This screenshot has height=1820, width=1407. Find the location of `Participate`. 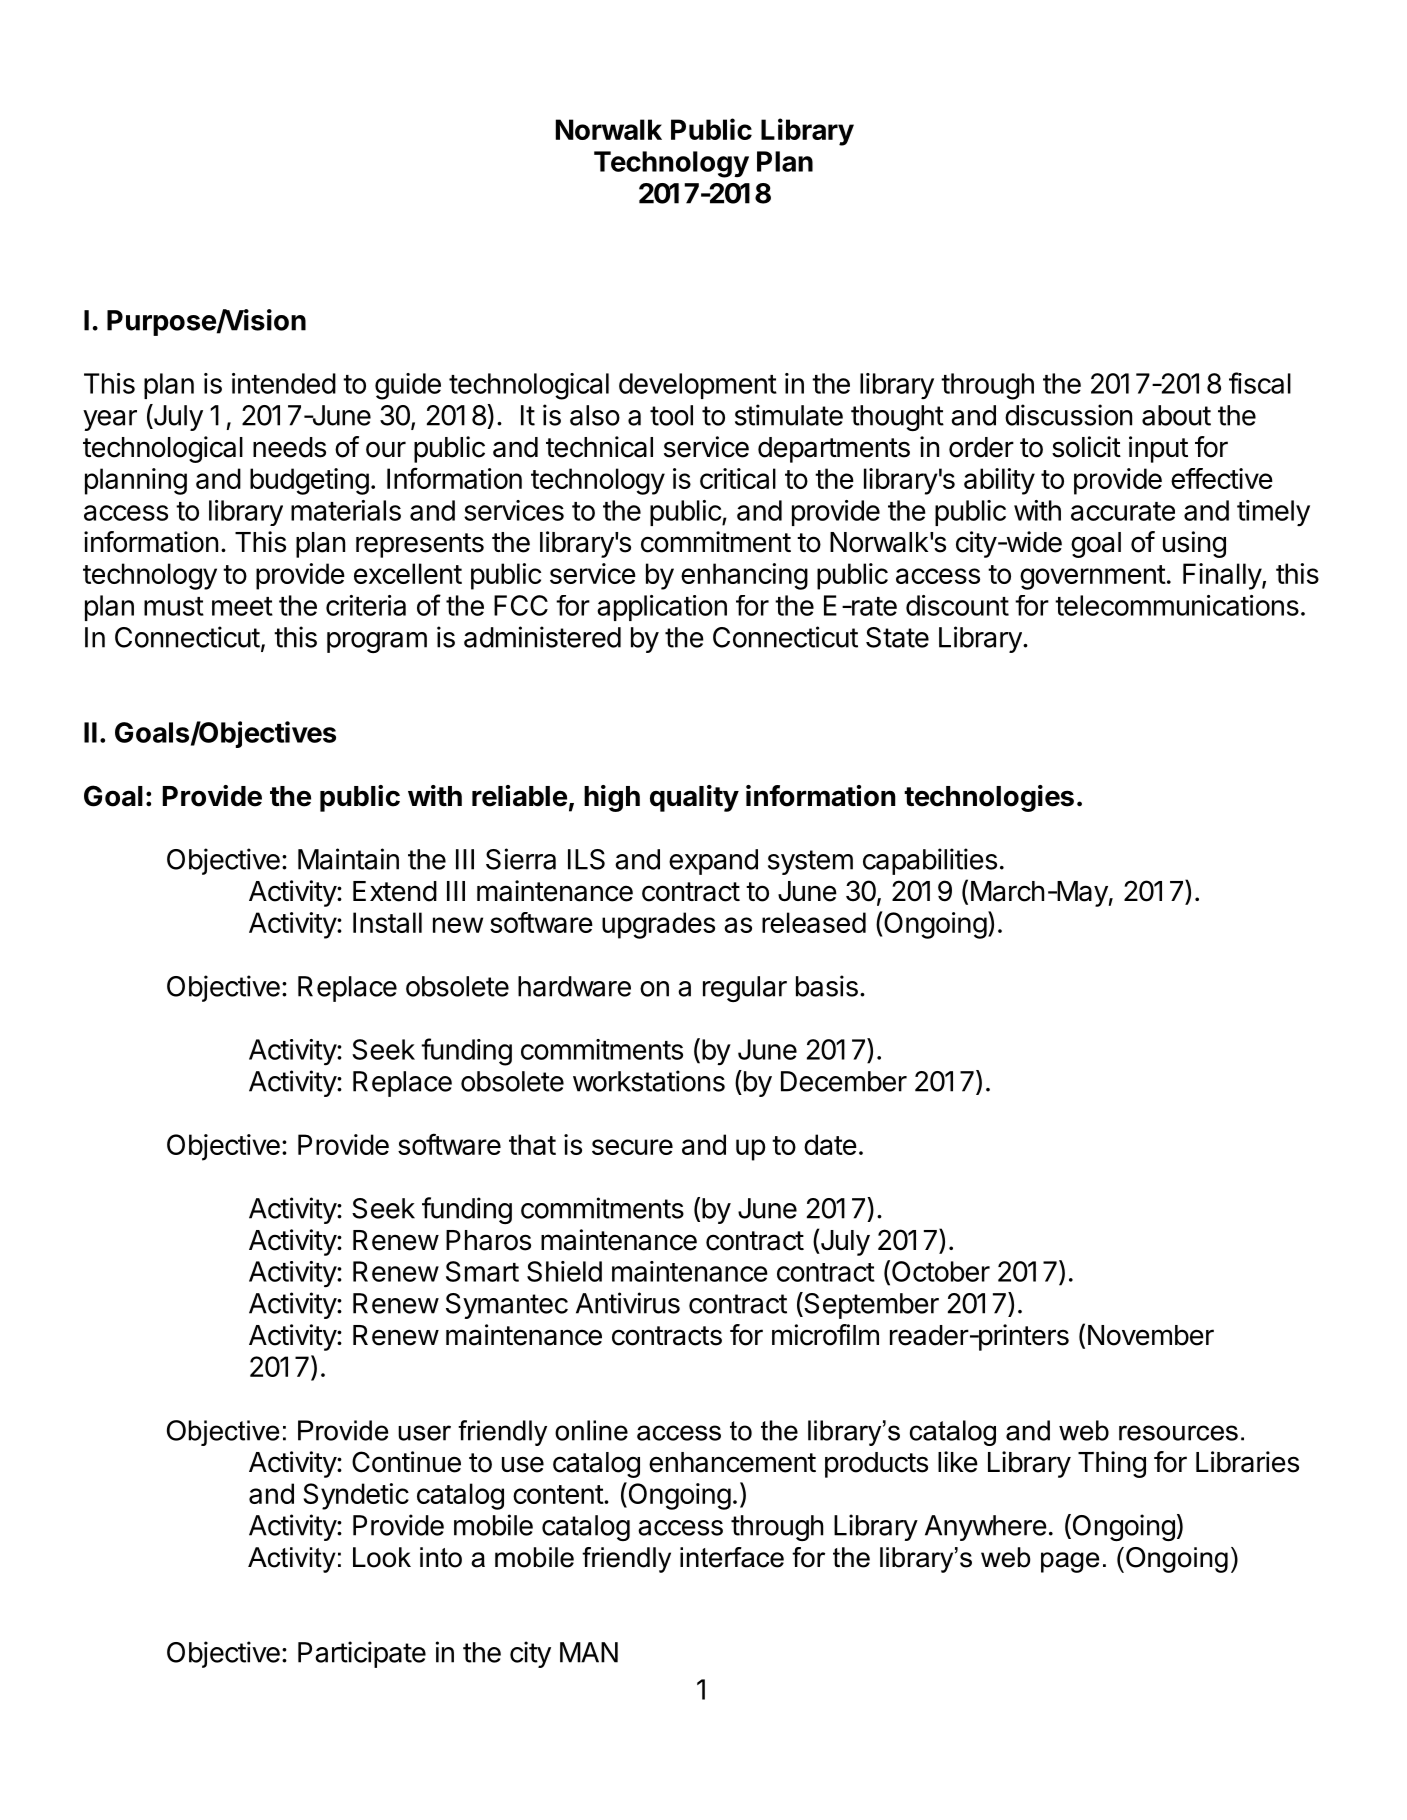

Participate is located at coordinates (362, 1654).
